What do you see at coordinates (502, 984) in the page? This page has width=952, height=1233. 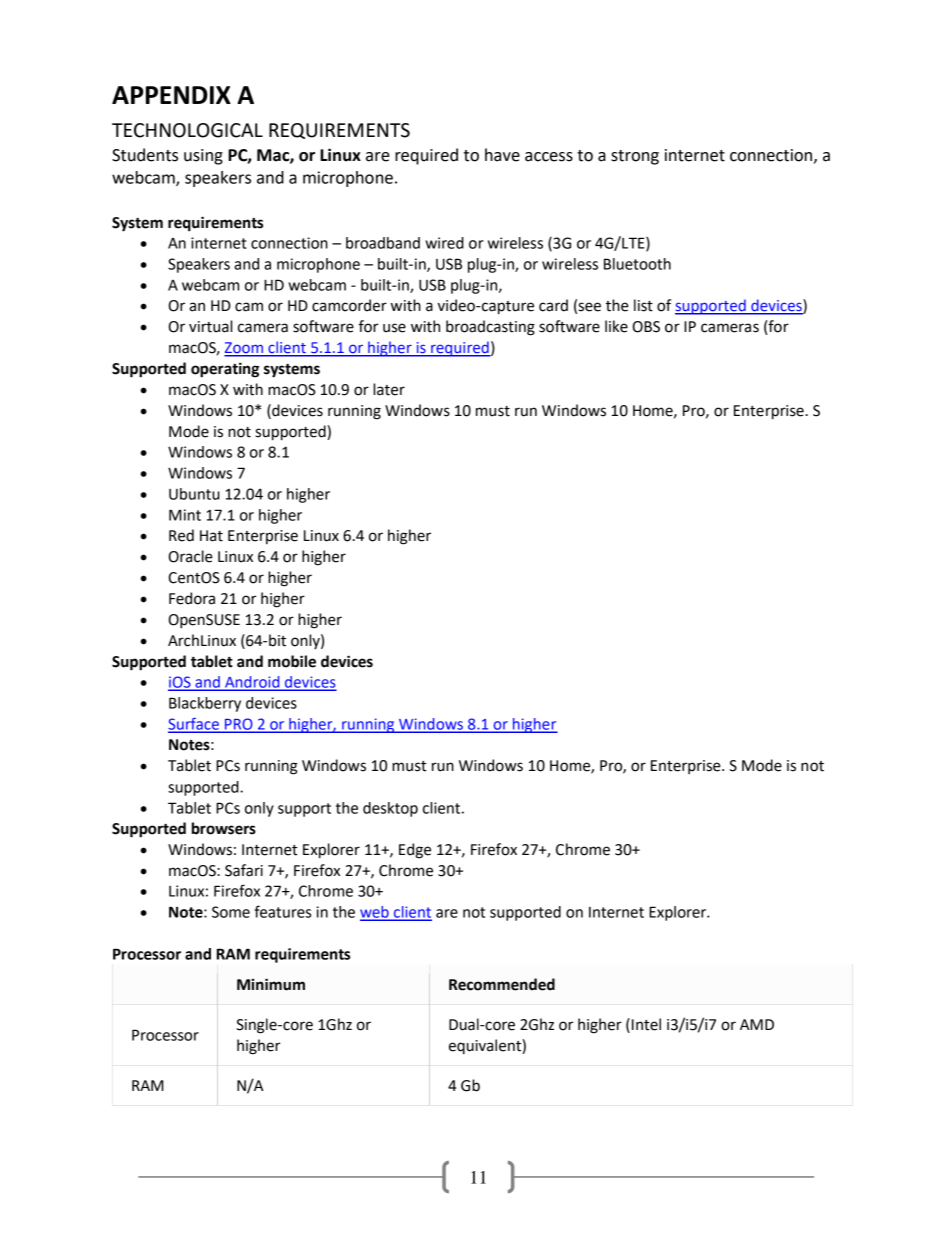 I see `Recommended` at bounding box center [502, 984].
